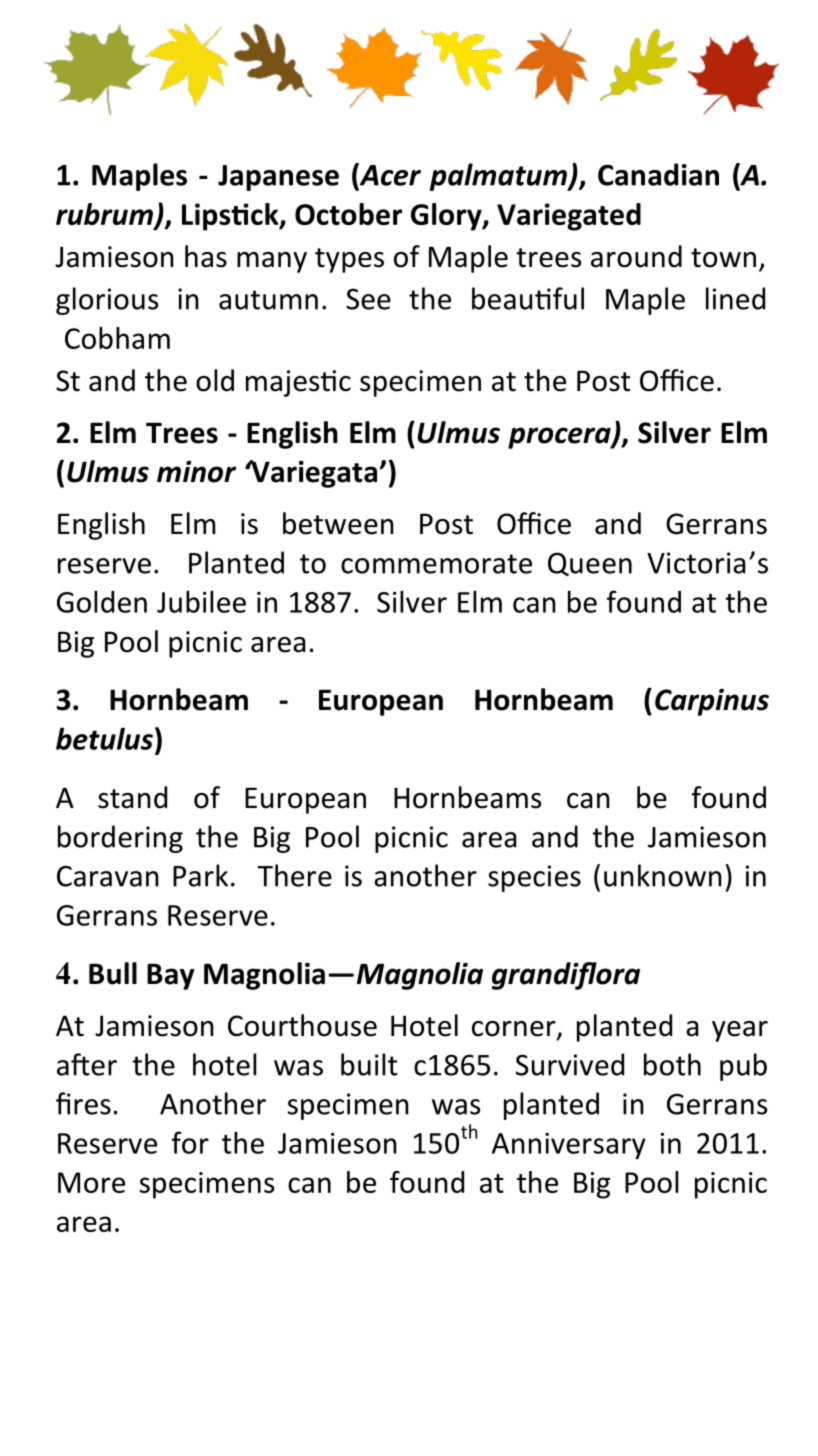 This screenshot has height=1456, width=818. I want to click on Park, so click(200, 875).
